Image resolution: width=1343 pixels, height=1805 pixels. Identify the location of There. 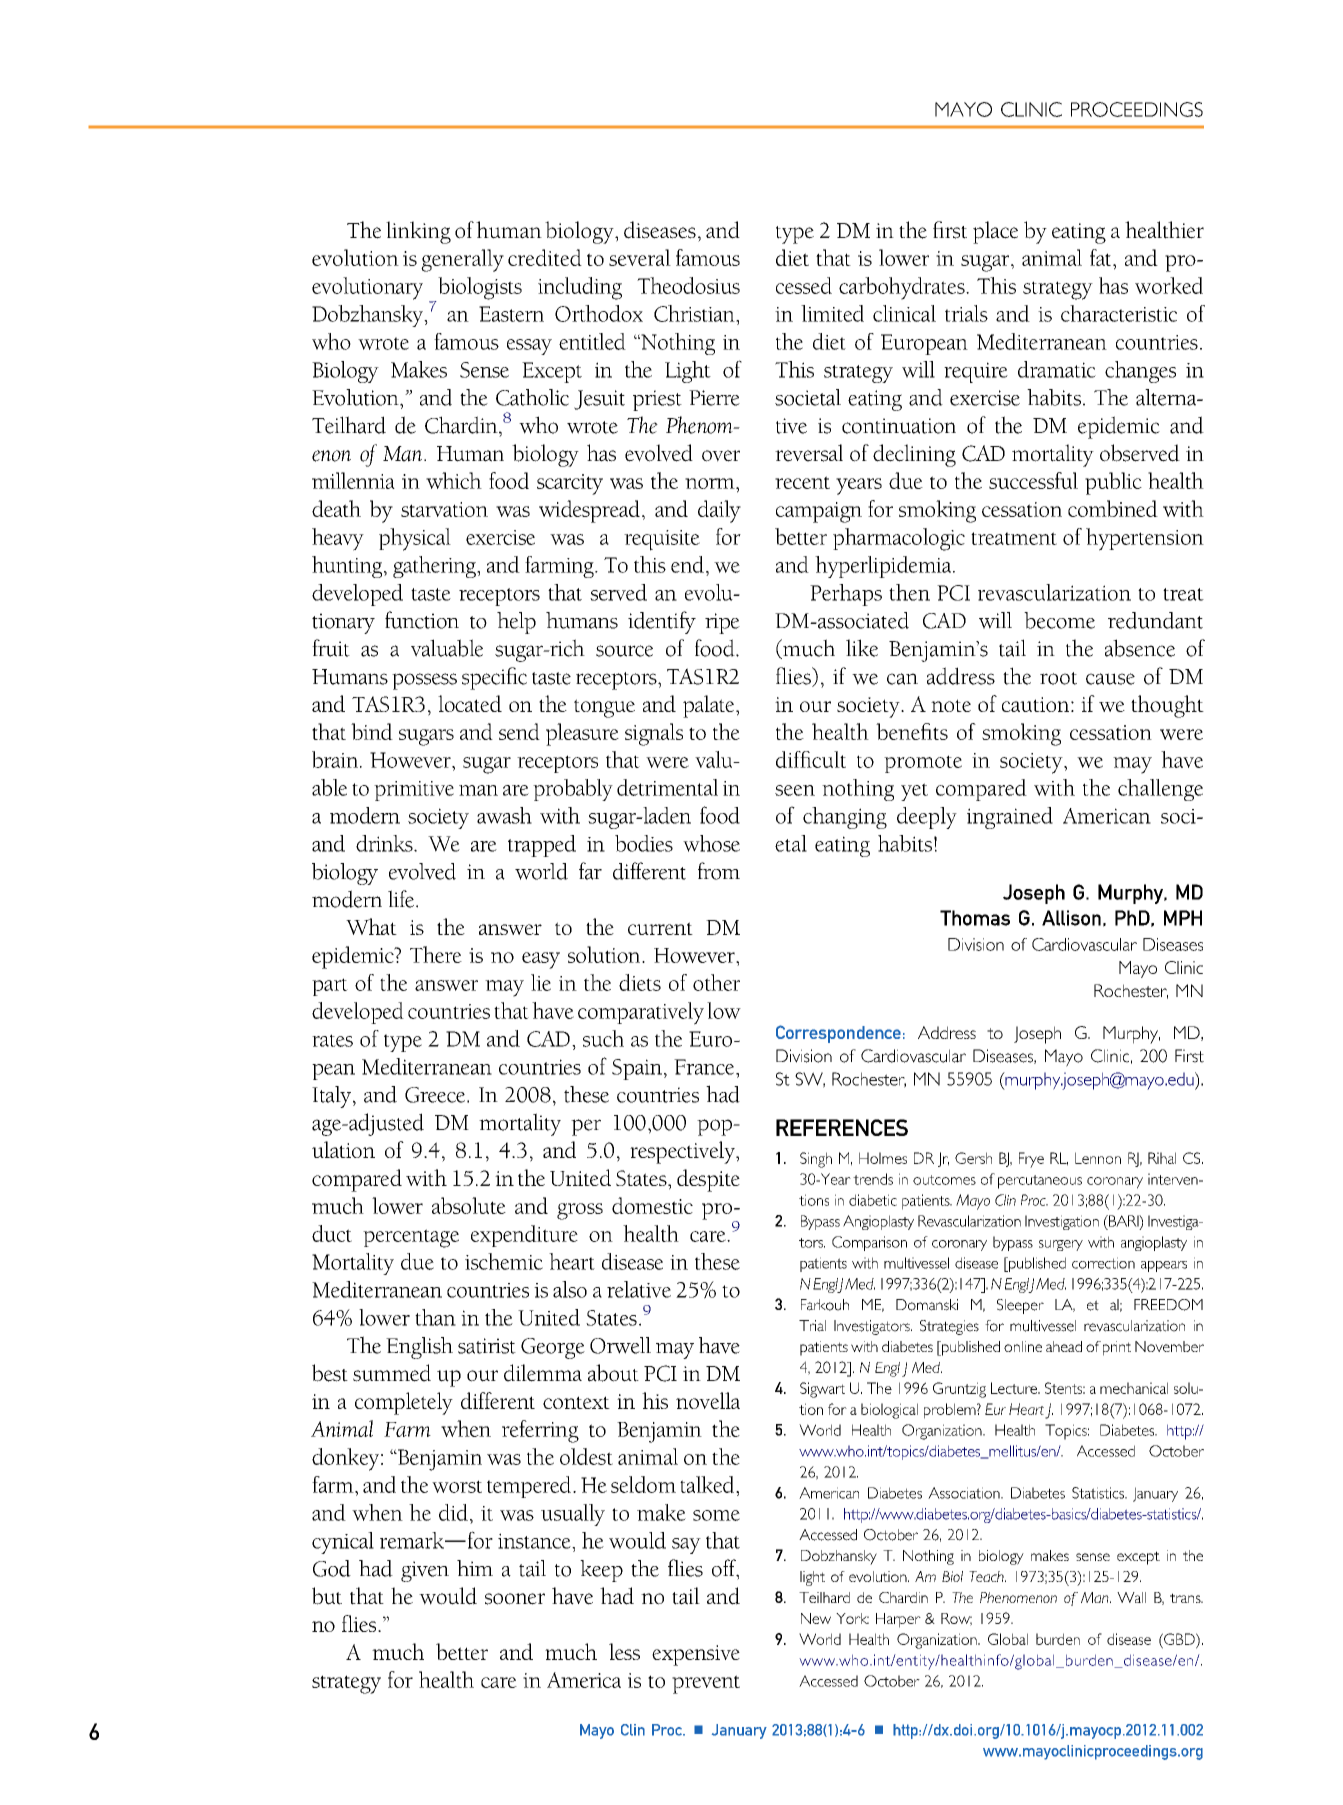
(436, 954).
